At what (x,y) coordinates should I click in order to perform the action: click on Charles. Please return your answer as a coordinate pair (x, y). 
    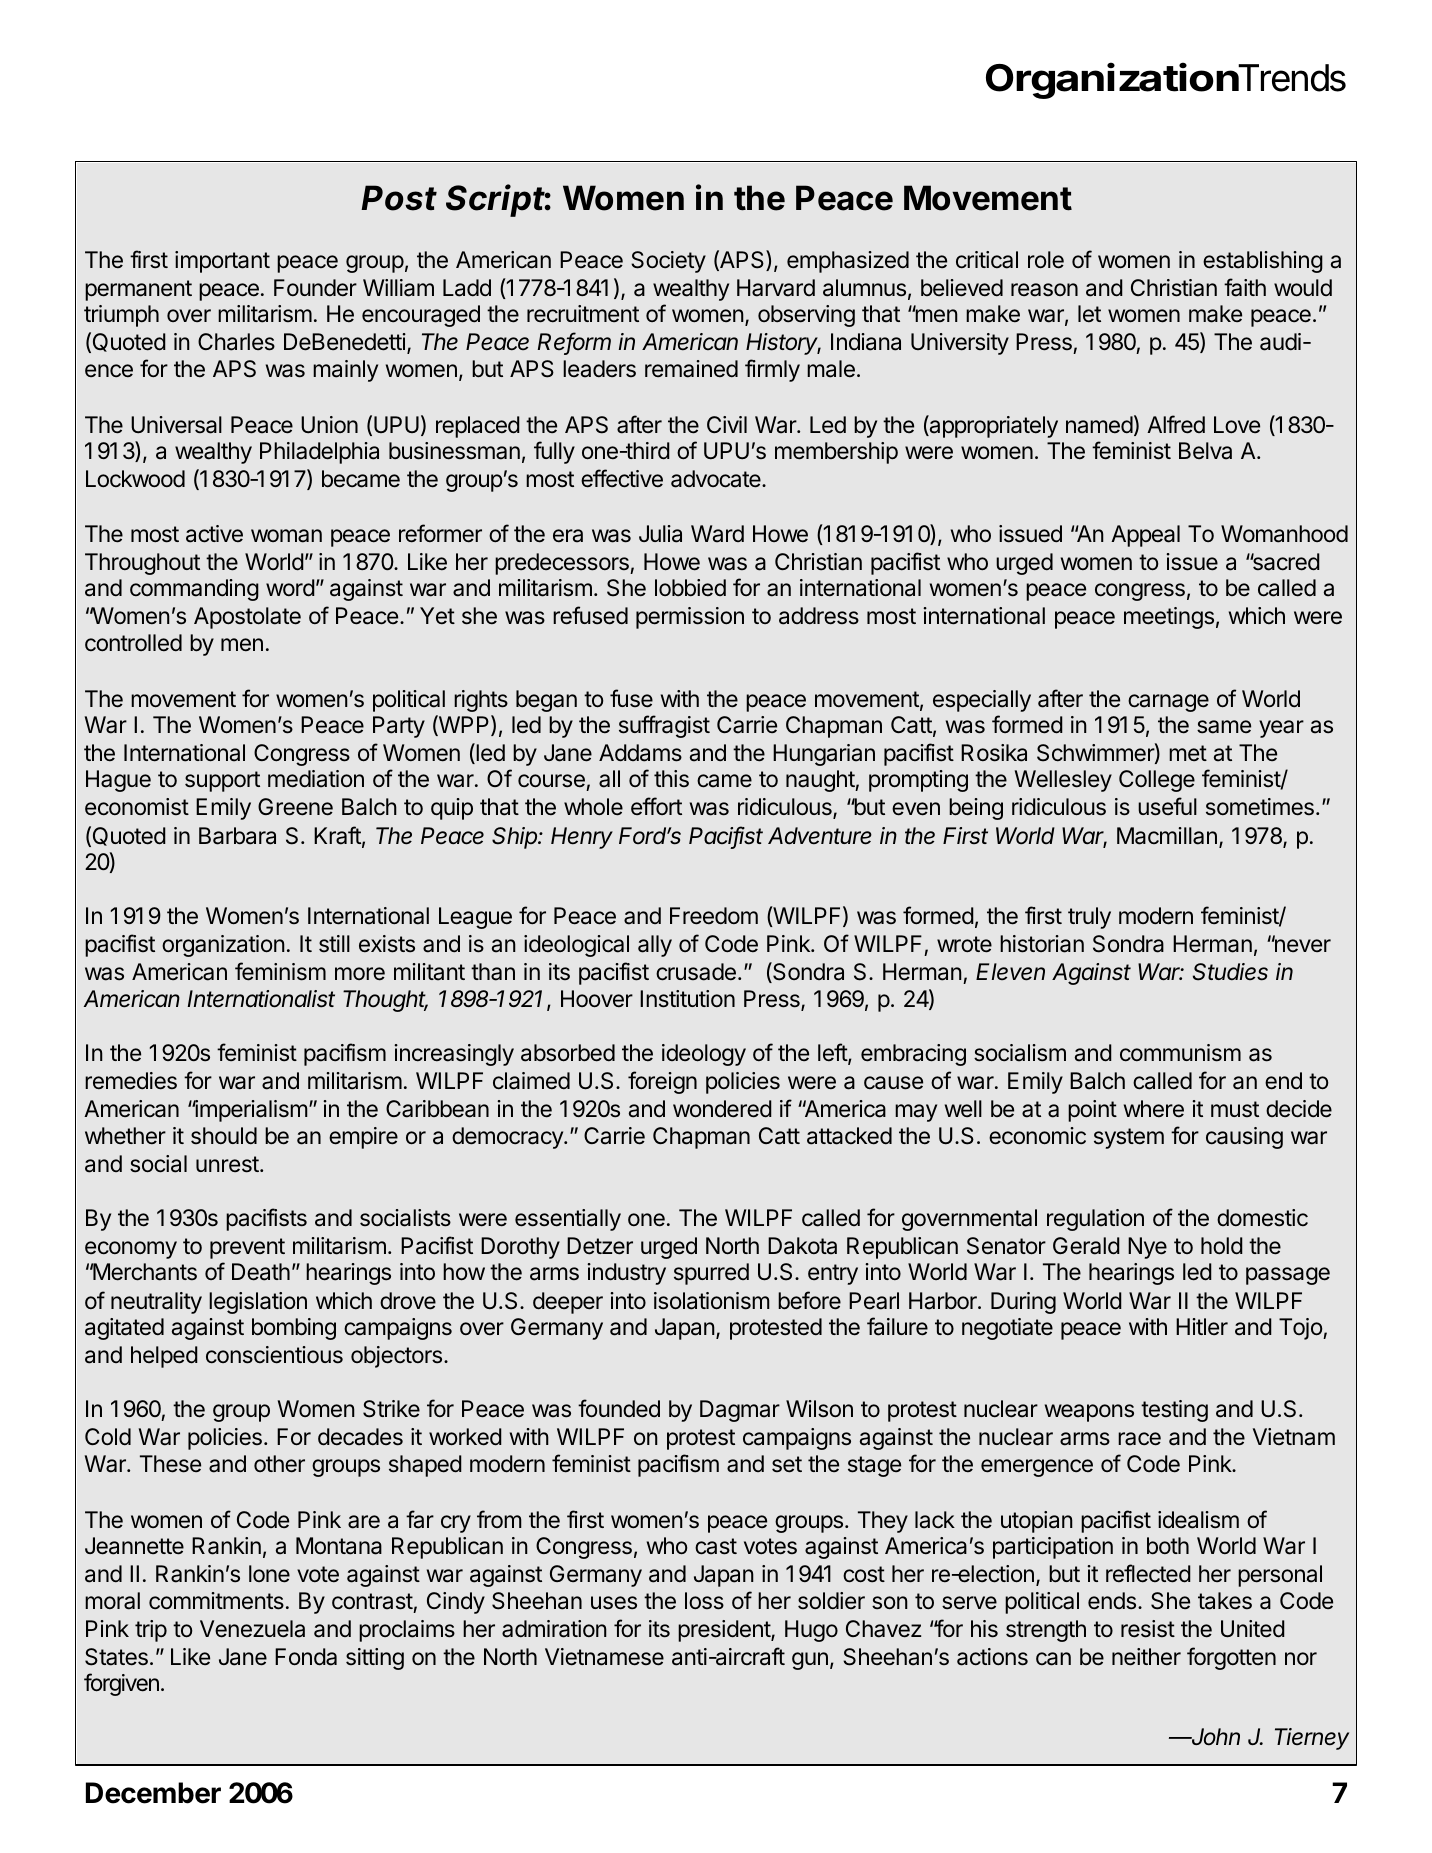
    Looking at the image, I should click on (236, 342).
